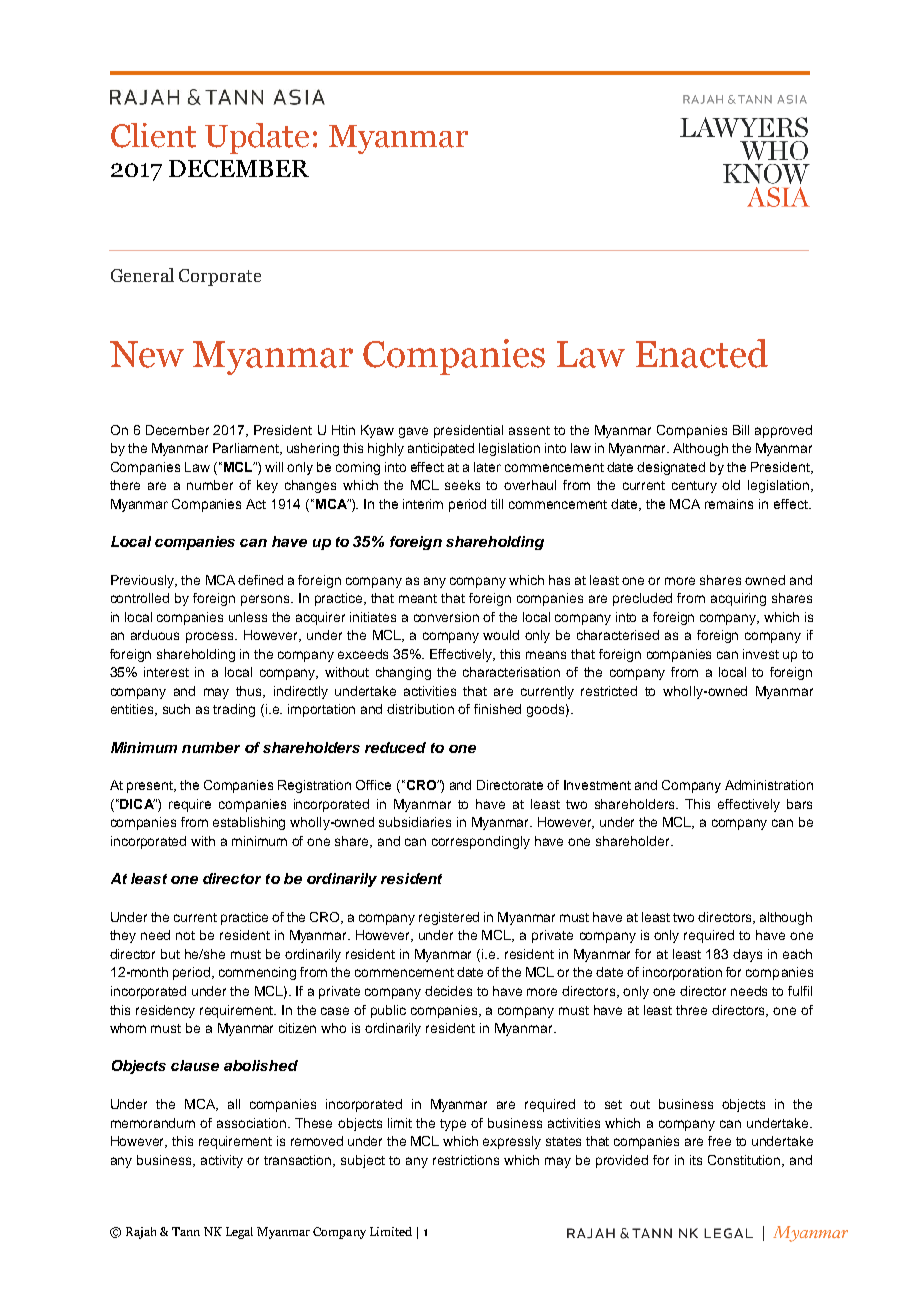 This screenshot has height=1309, width=924. What do you see at coordinates (153, 135) in the screenshot?
I see `Client` at bounding box center [153, 135].
